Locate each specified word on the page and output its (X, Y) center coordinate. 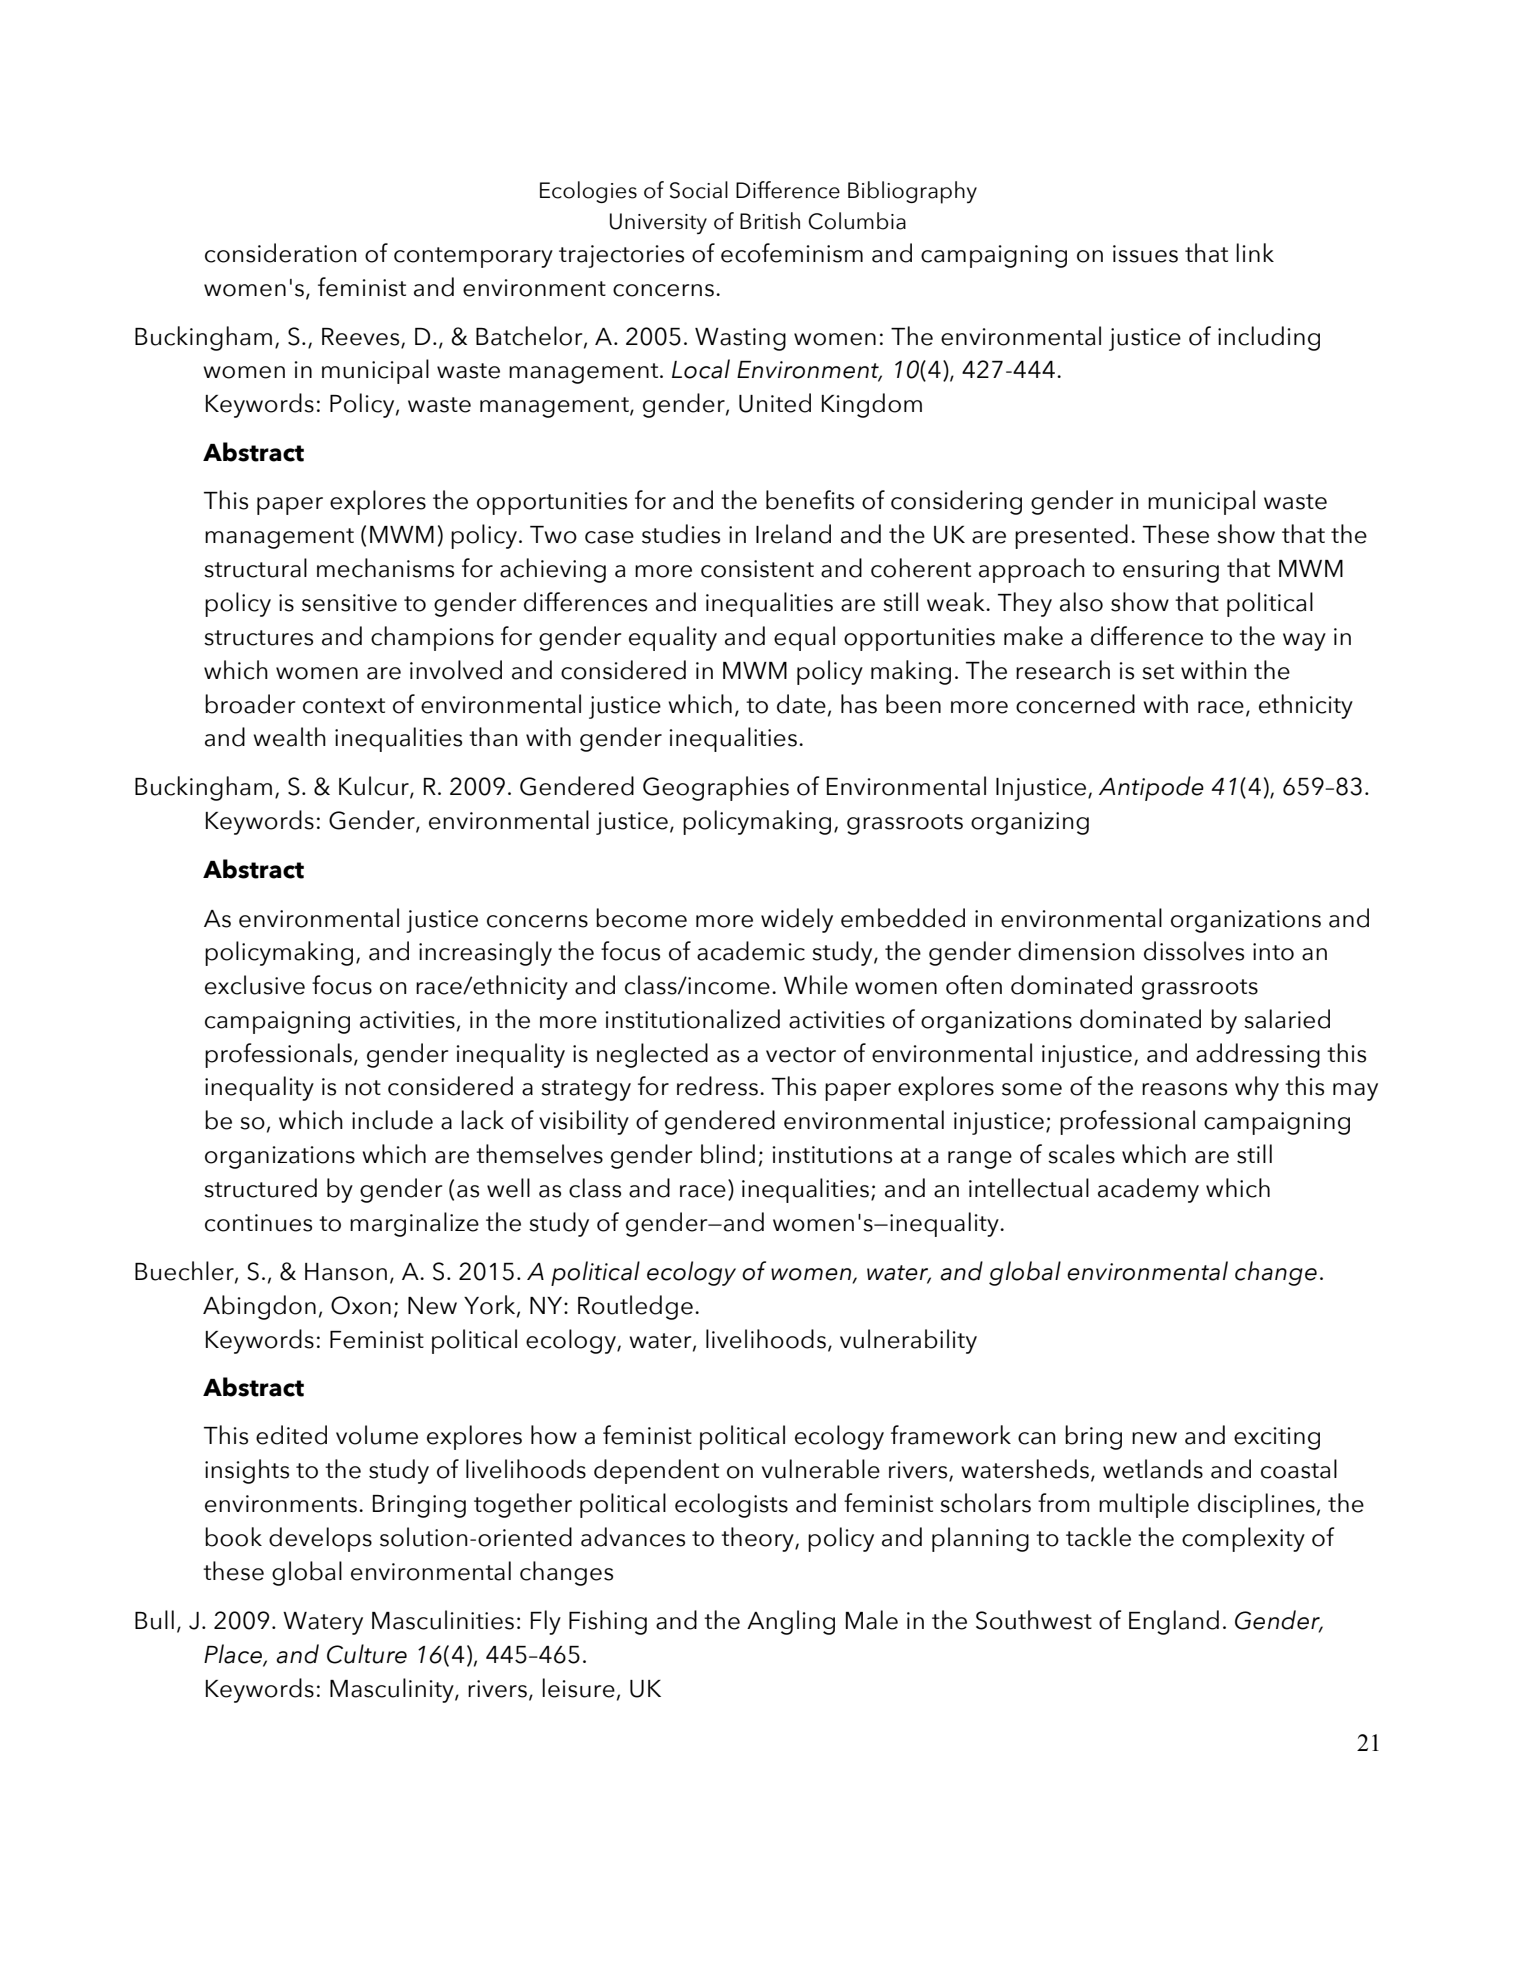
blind (728, 1154)
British (770, 221)
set (1158, 672)
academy (1148, 1190)
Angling (791, 1622)
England (1174, 1622)
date (801, 704)
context (344, 706)
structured (260, 1188)
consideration (280, 253)
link (1255, 252)
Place (234, 1654)
